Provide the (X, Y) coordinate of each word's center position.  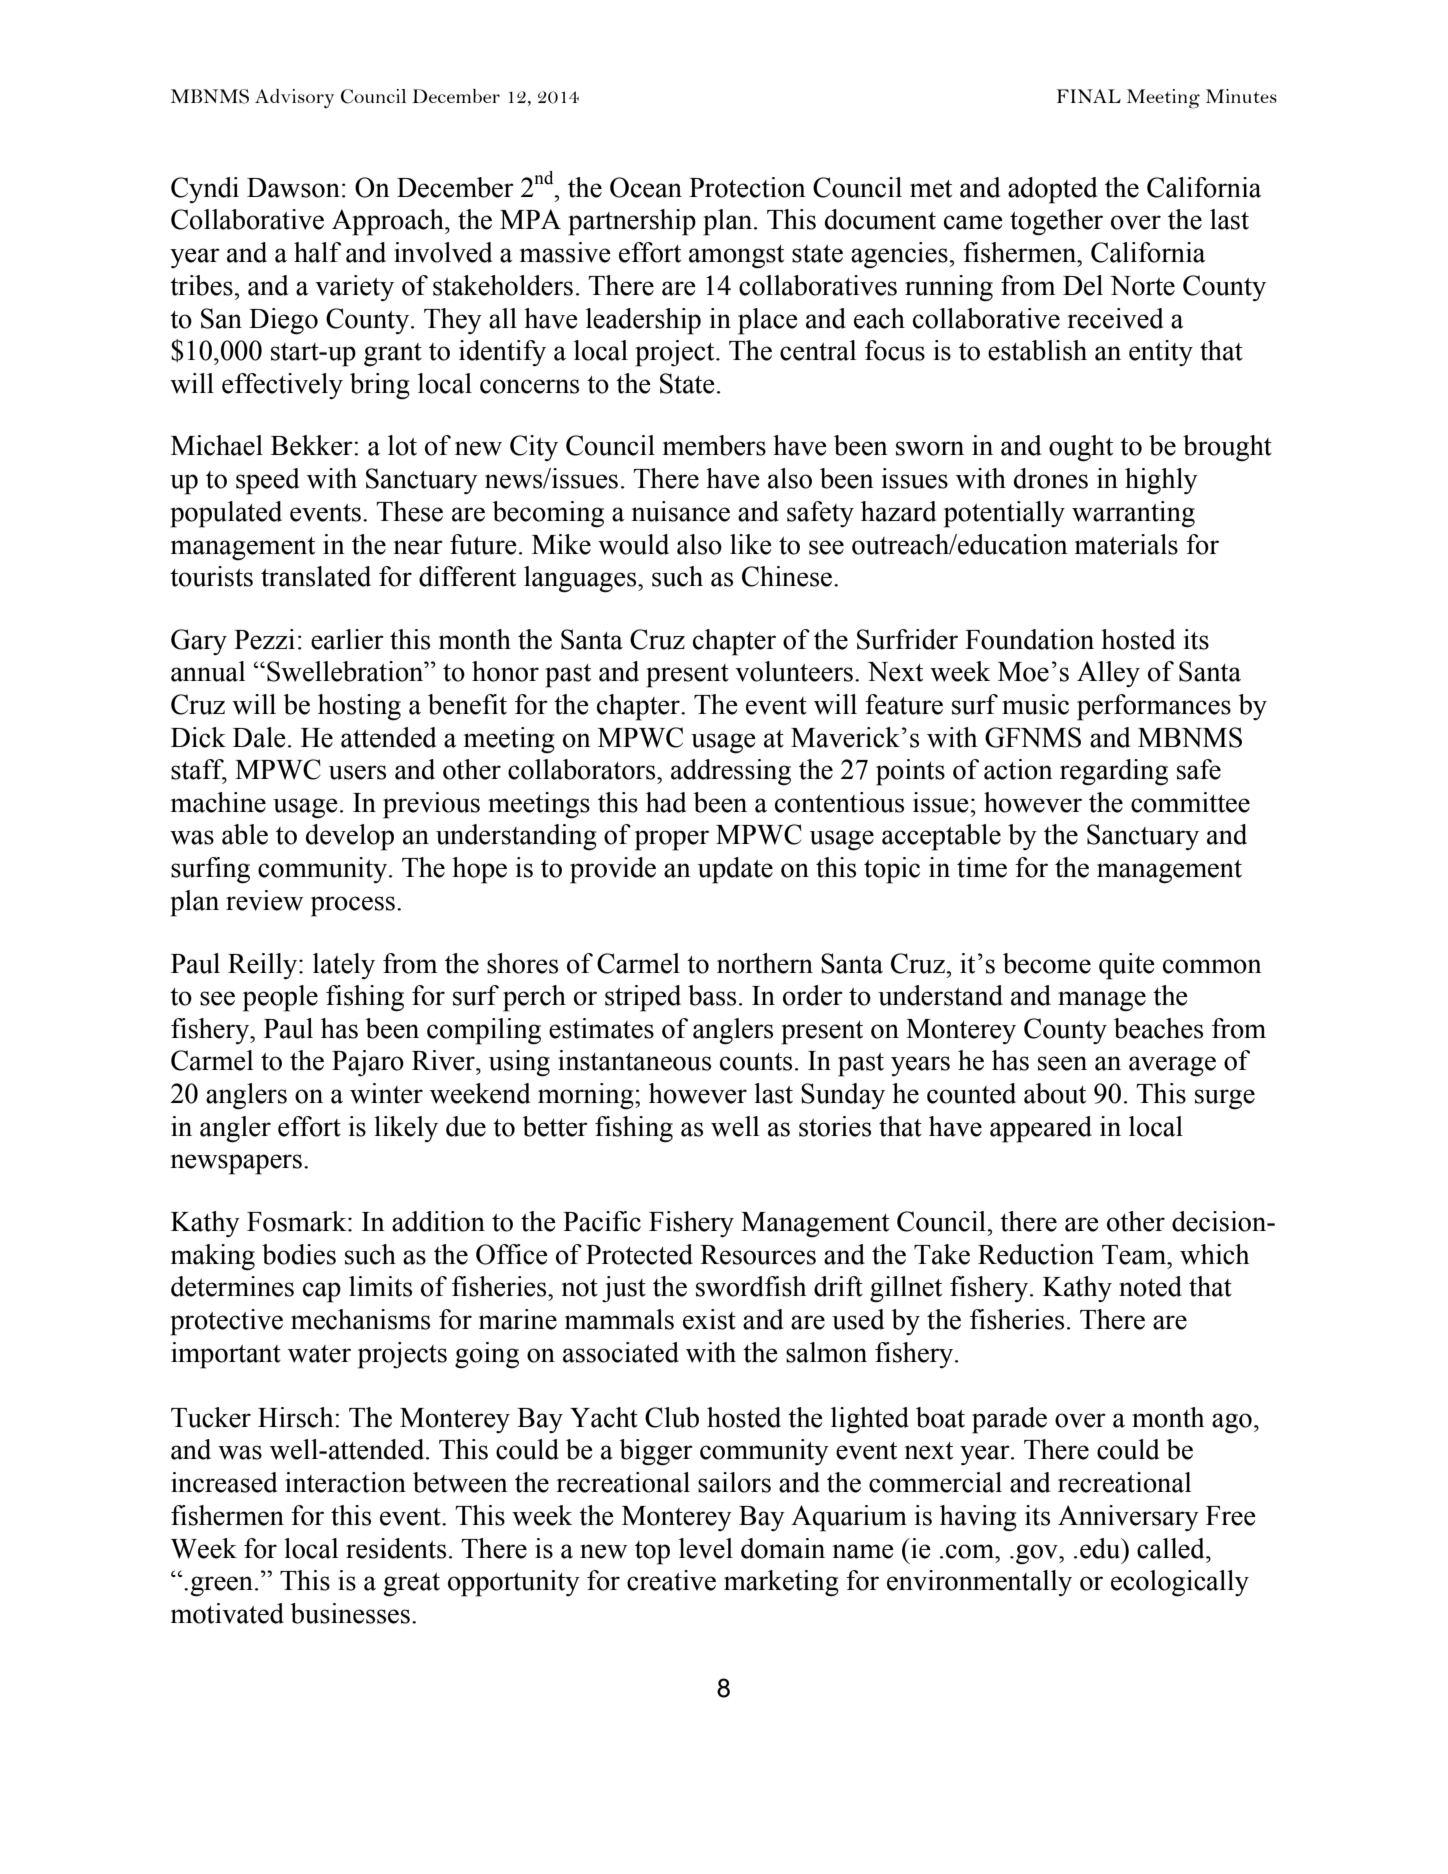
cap (322, 1292)
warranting (1133, 514)
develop (350, 837)
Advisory (294, 98)
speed (267, 481)
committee (1190, 802)
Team (1135, 1255)
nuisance (681, 511)
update (735, 870)
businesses (350, 1613)
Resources (758, 1255)
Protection (747, 187)
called (1172, 1548)
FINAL (1089, 96)
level (706, 1548)
